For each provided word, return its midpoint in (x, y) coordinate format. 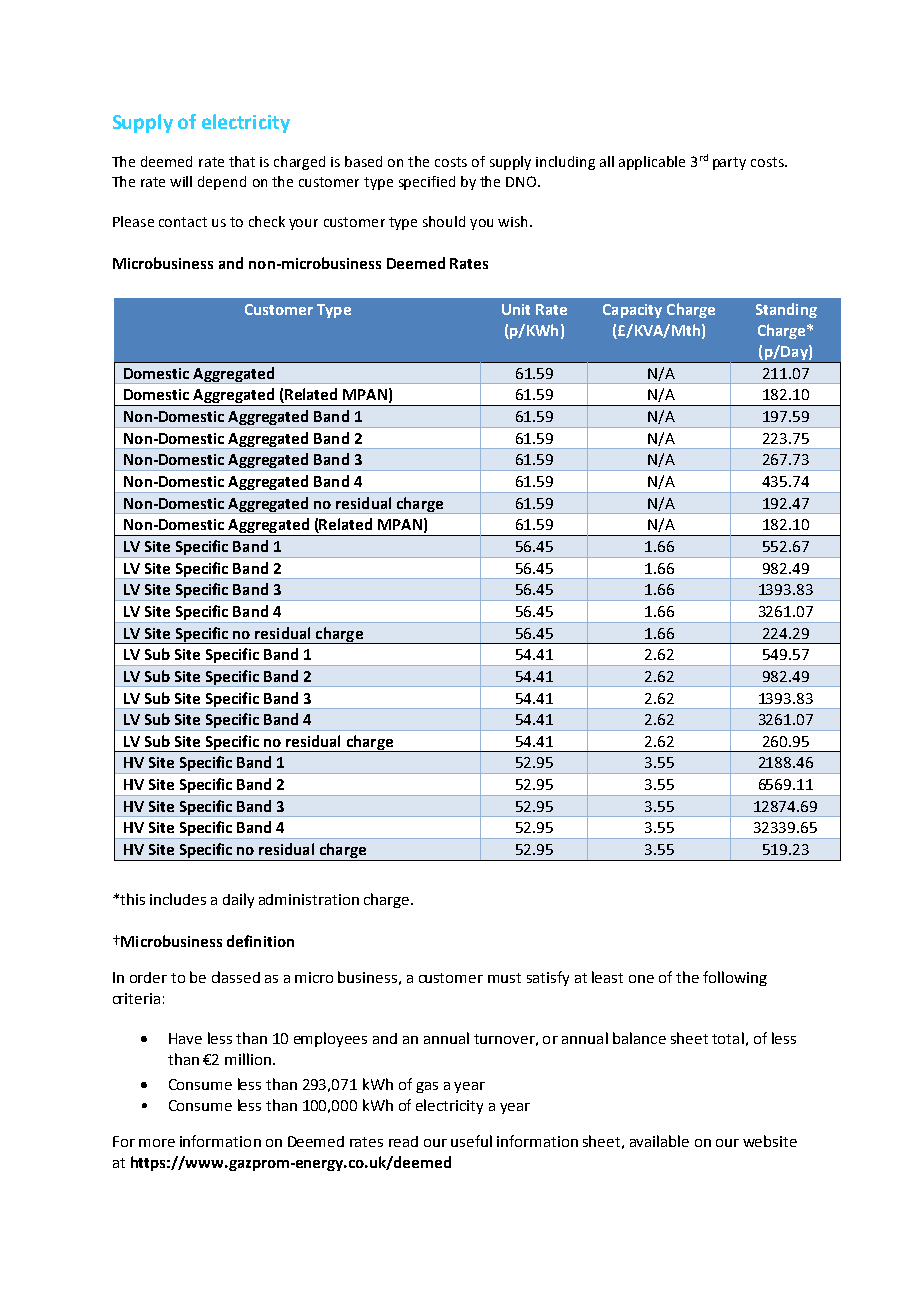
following (735, 978)
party (729, 163)
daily (238, 900)
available (659, 1141)
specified (427, 183)
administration (309, 899)
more (157, 1143)
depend (222, 183)
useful (471, 1141)
